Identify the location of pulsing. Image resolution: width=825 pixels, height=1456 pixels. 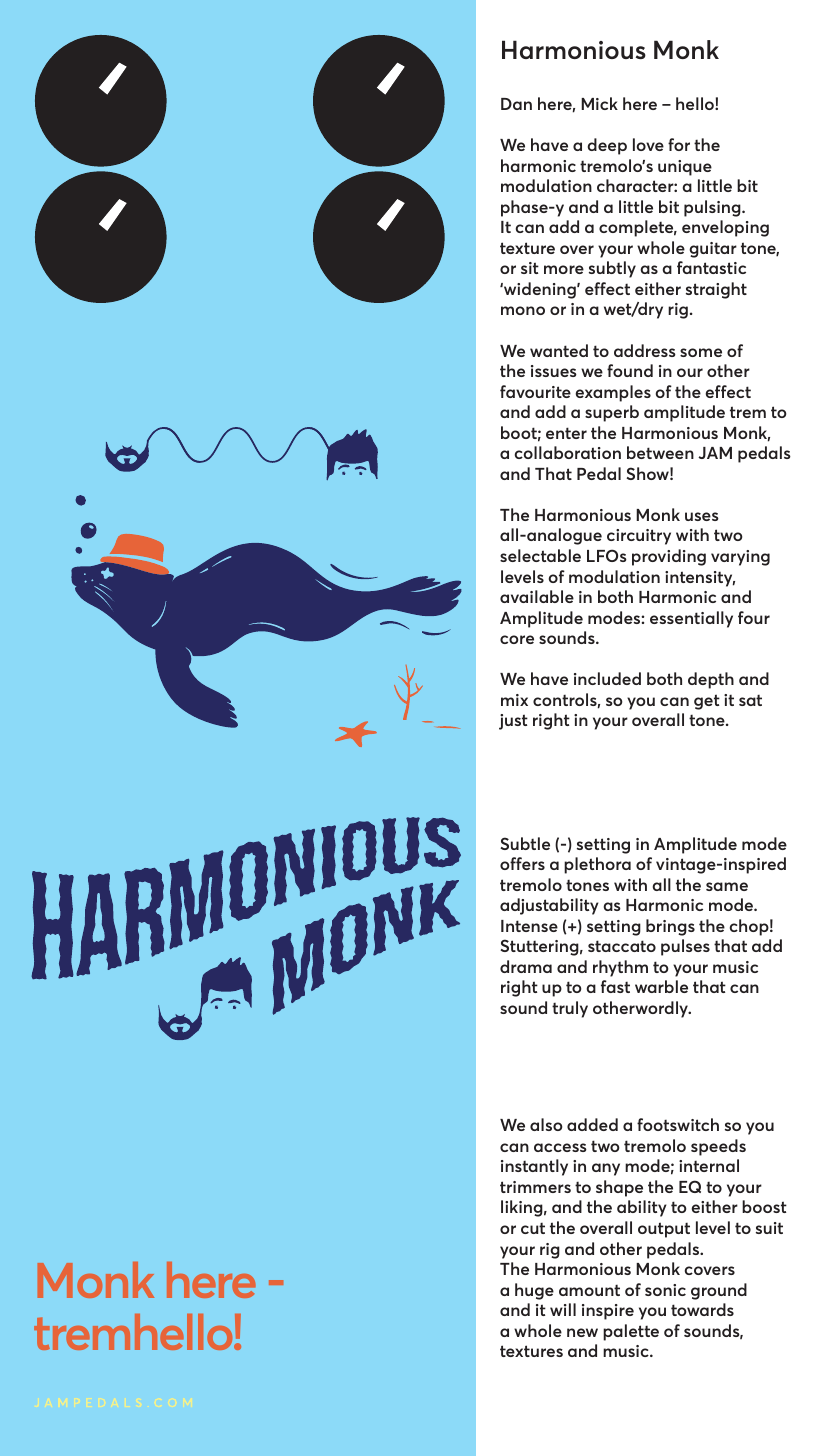
(713, 208).
